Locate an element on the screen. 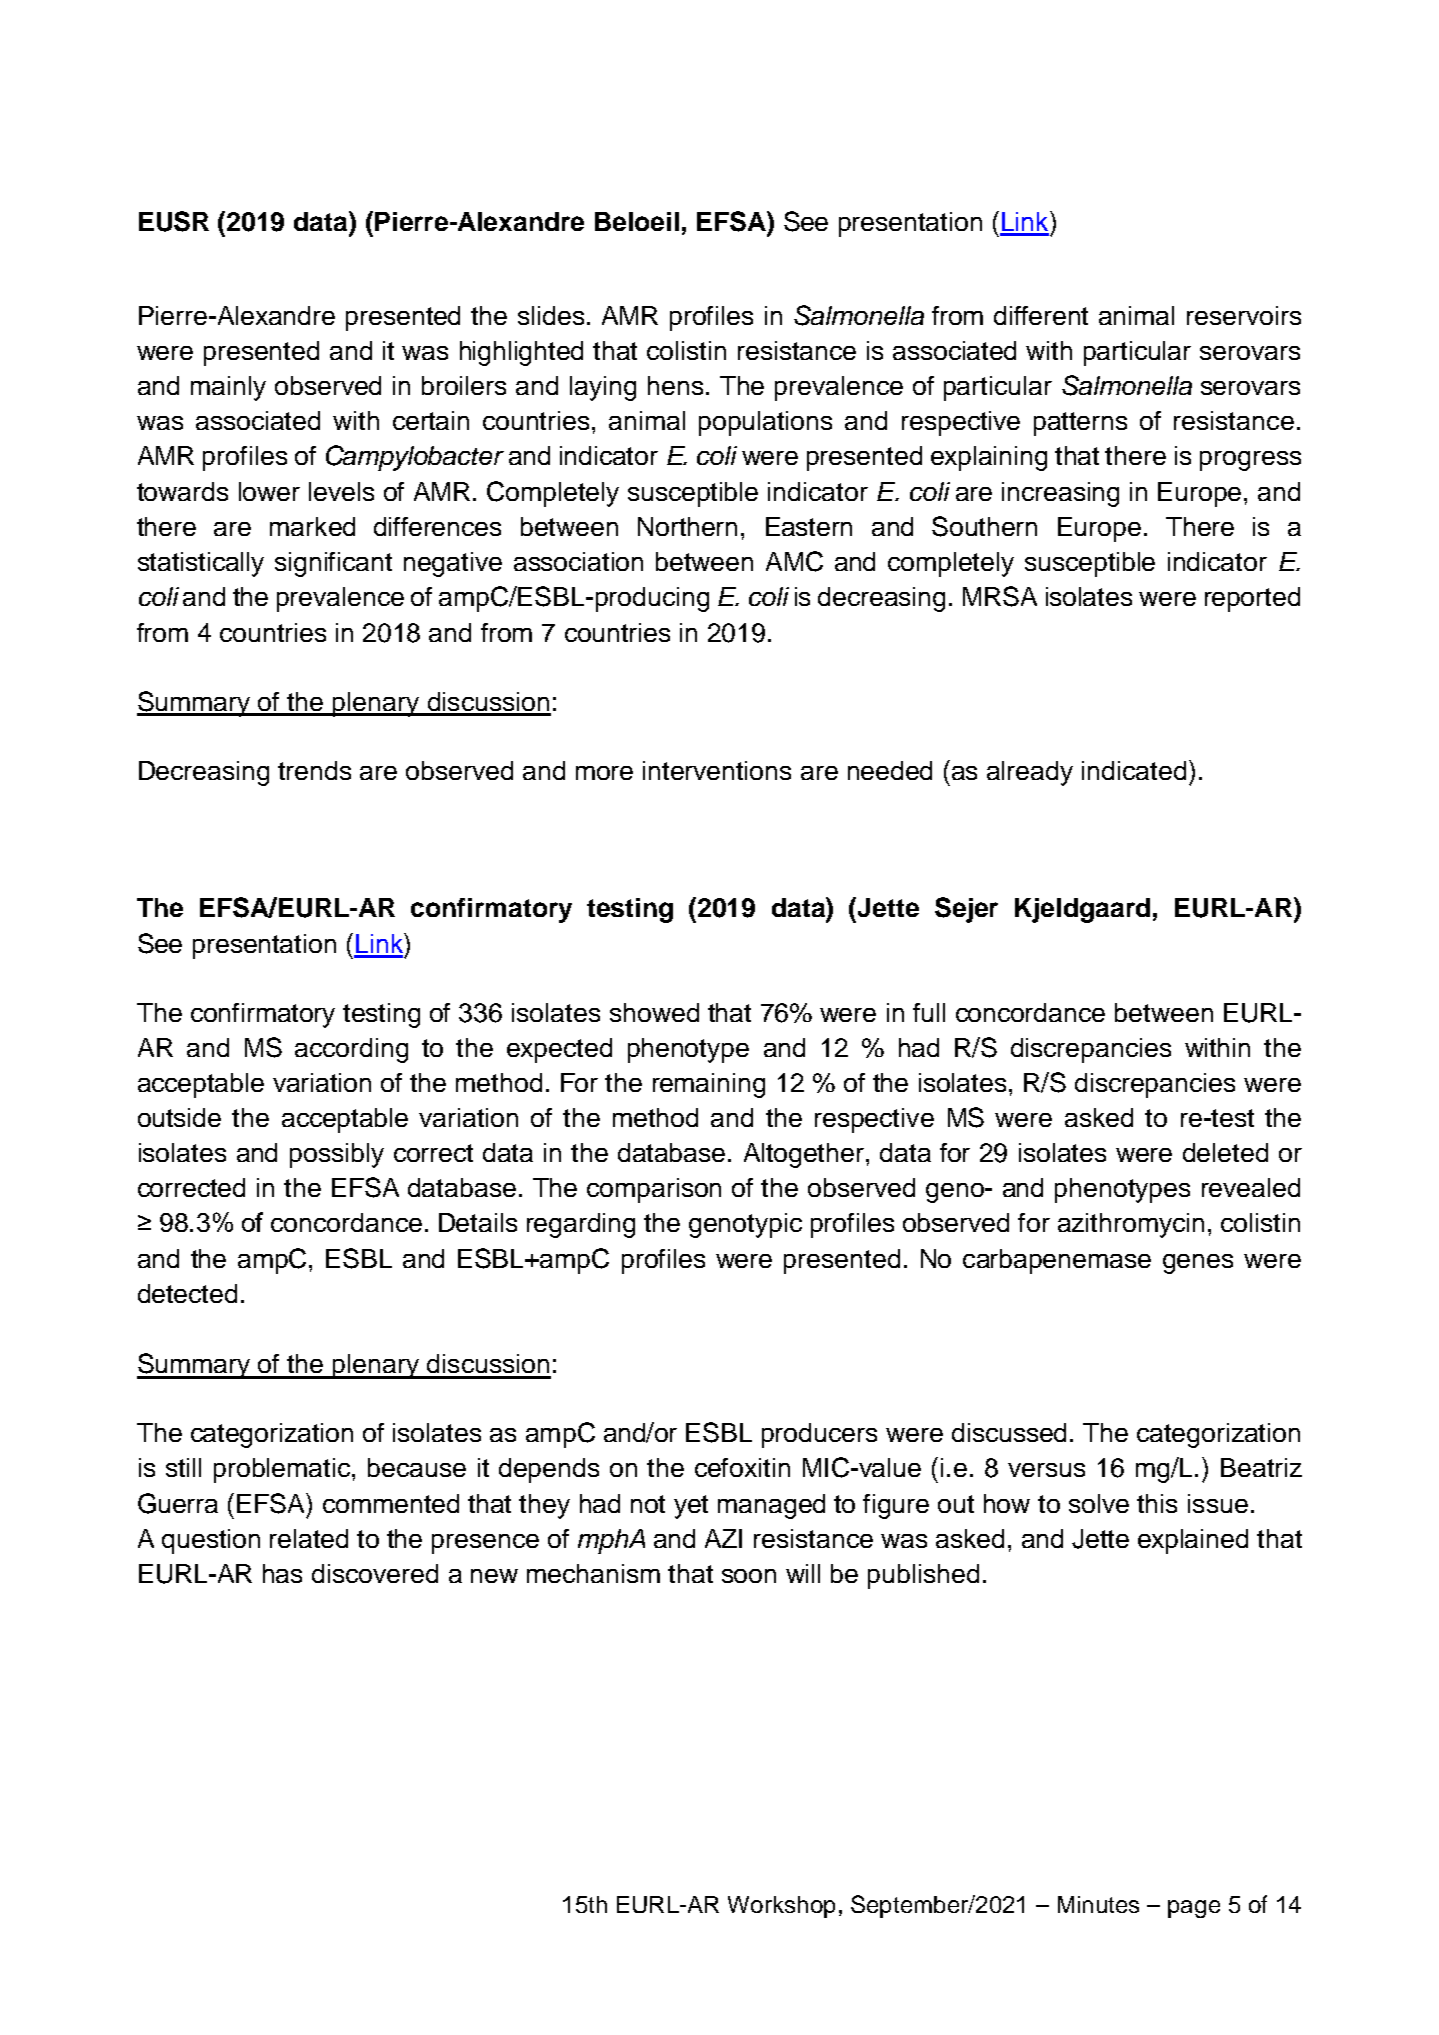 The image size is (1439, 2035). indicated is located at coordinates (1134, 770).
